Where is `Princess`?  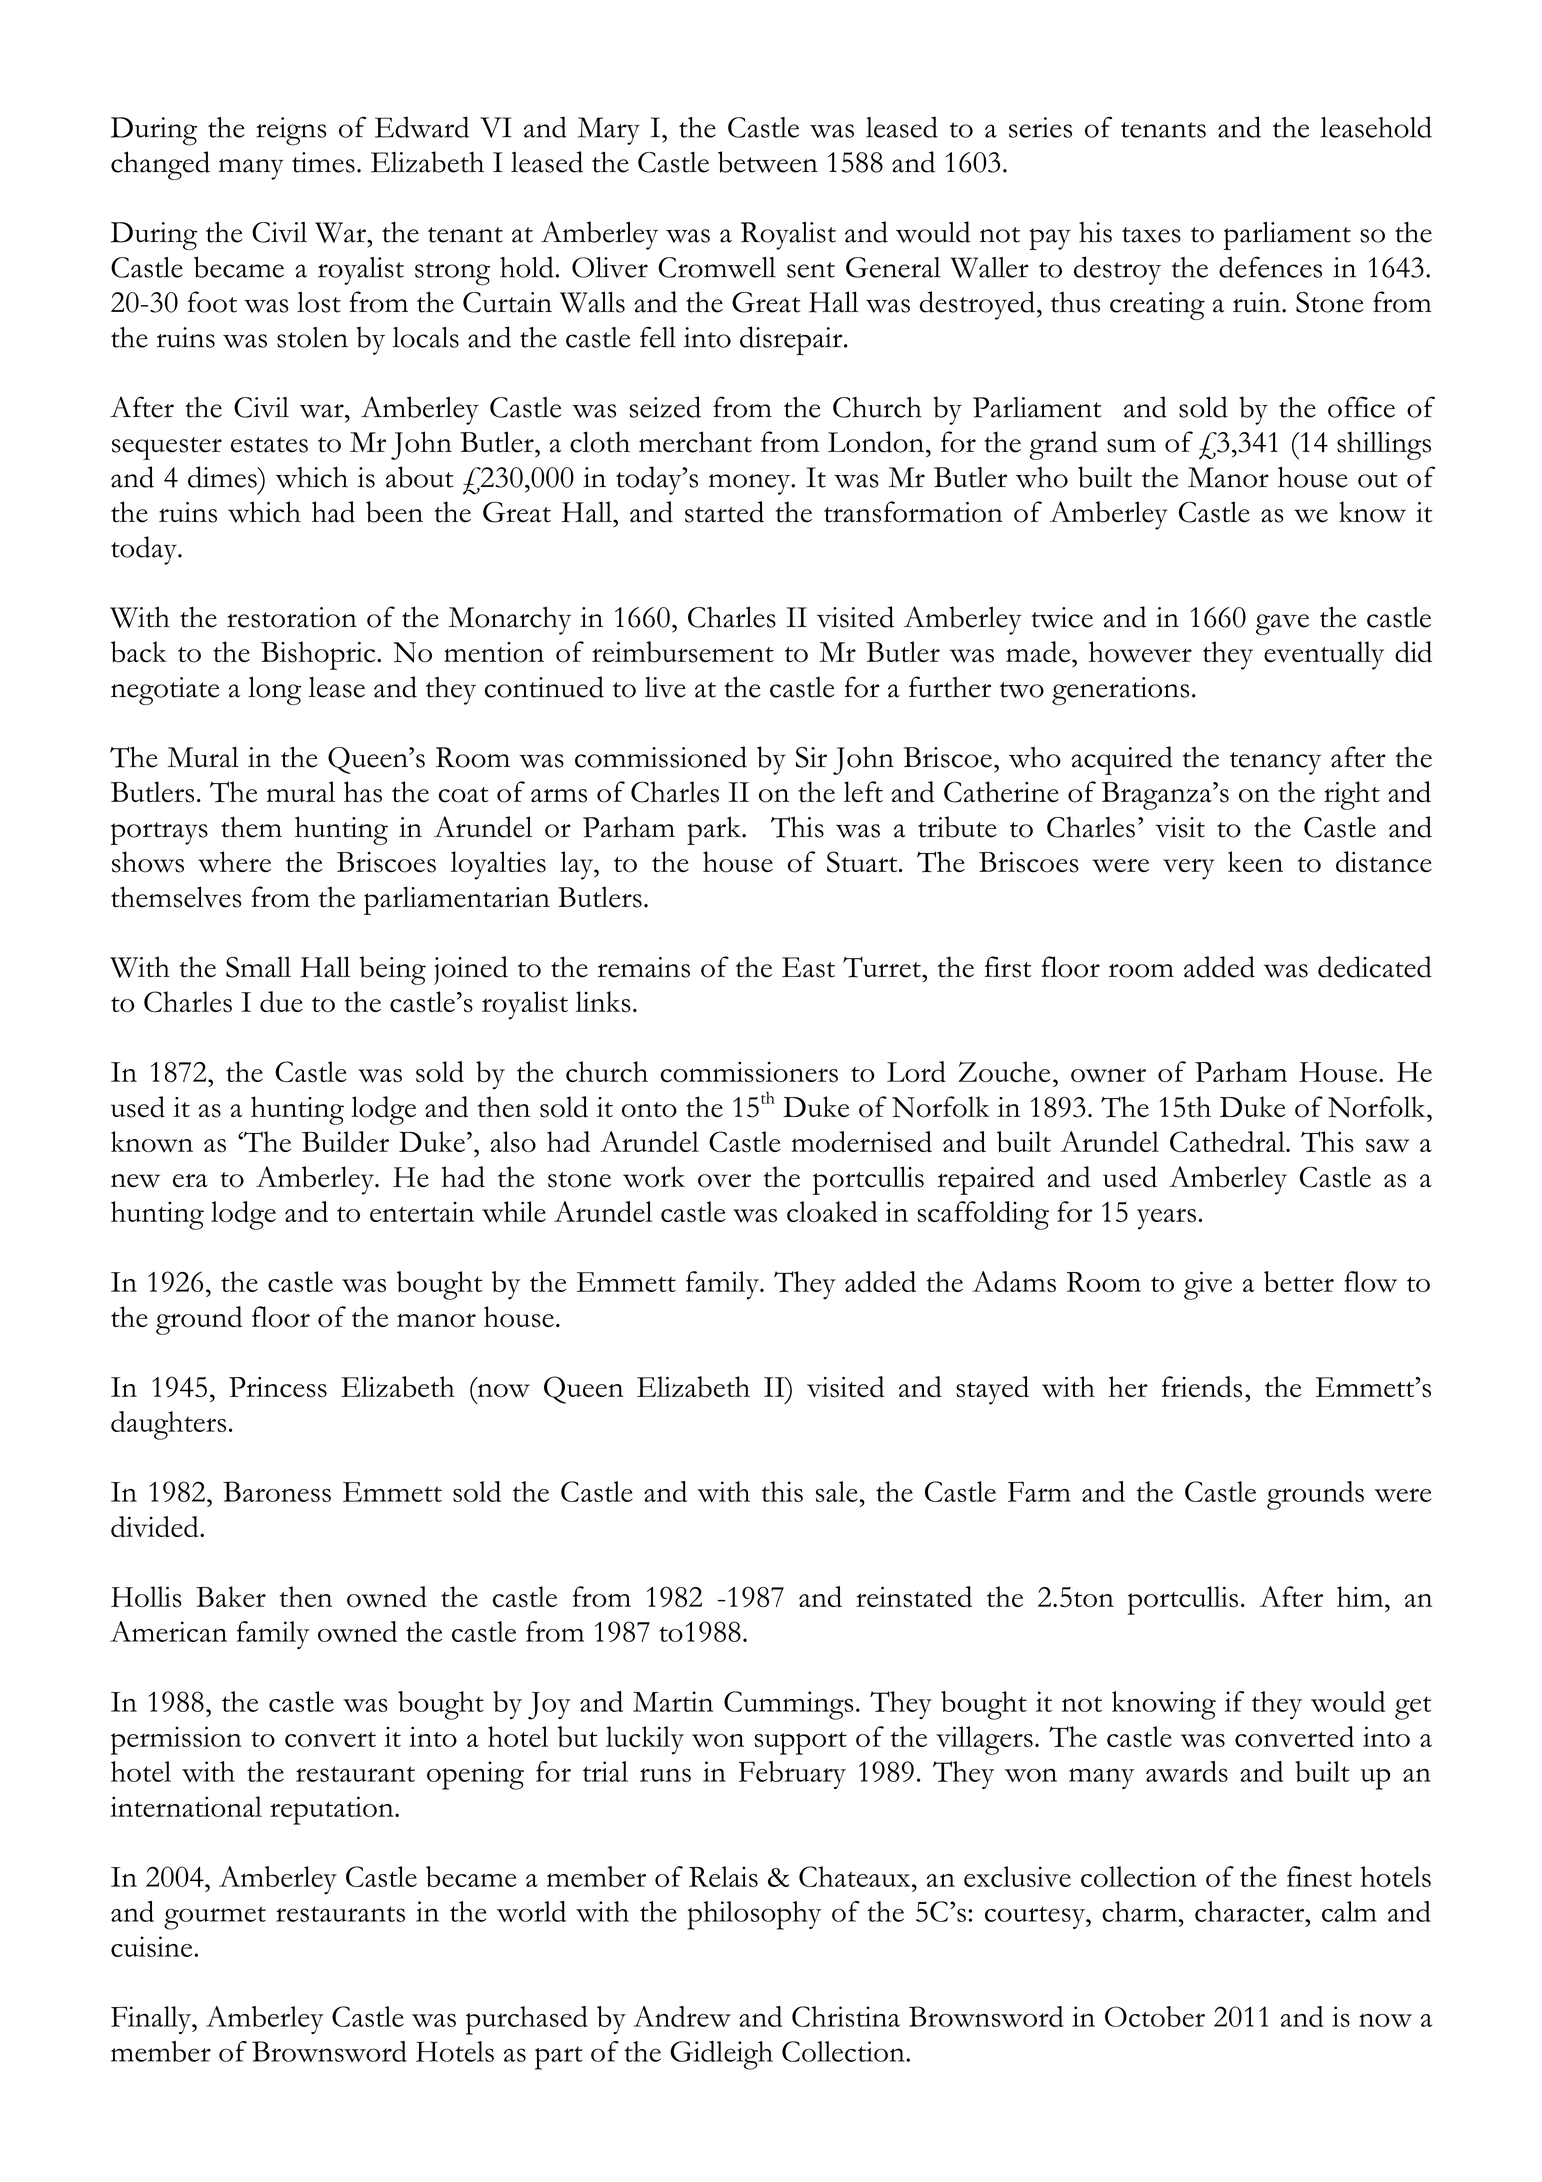 Princess is located at coordinates (278, 1387).
